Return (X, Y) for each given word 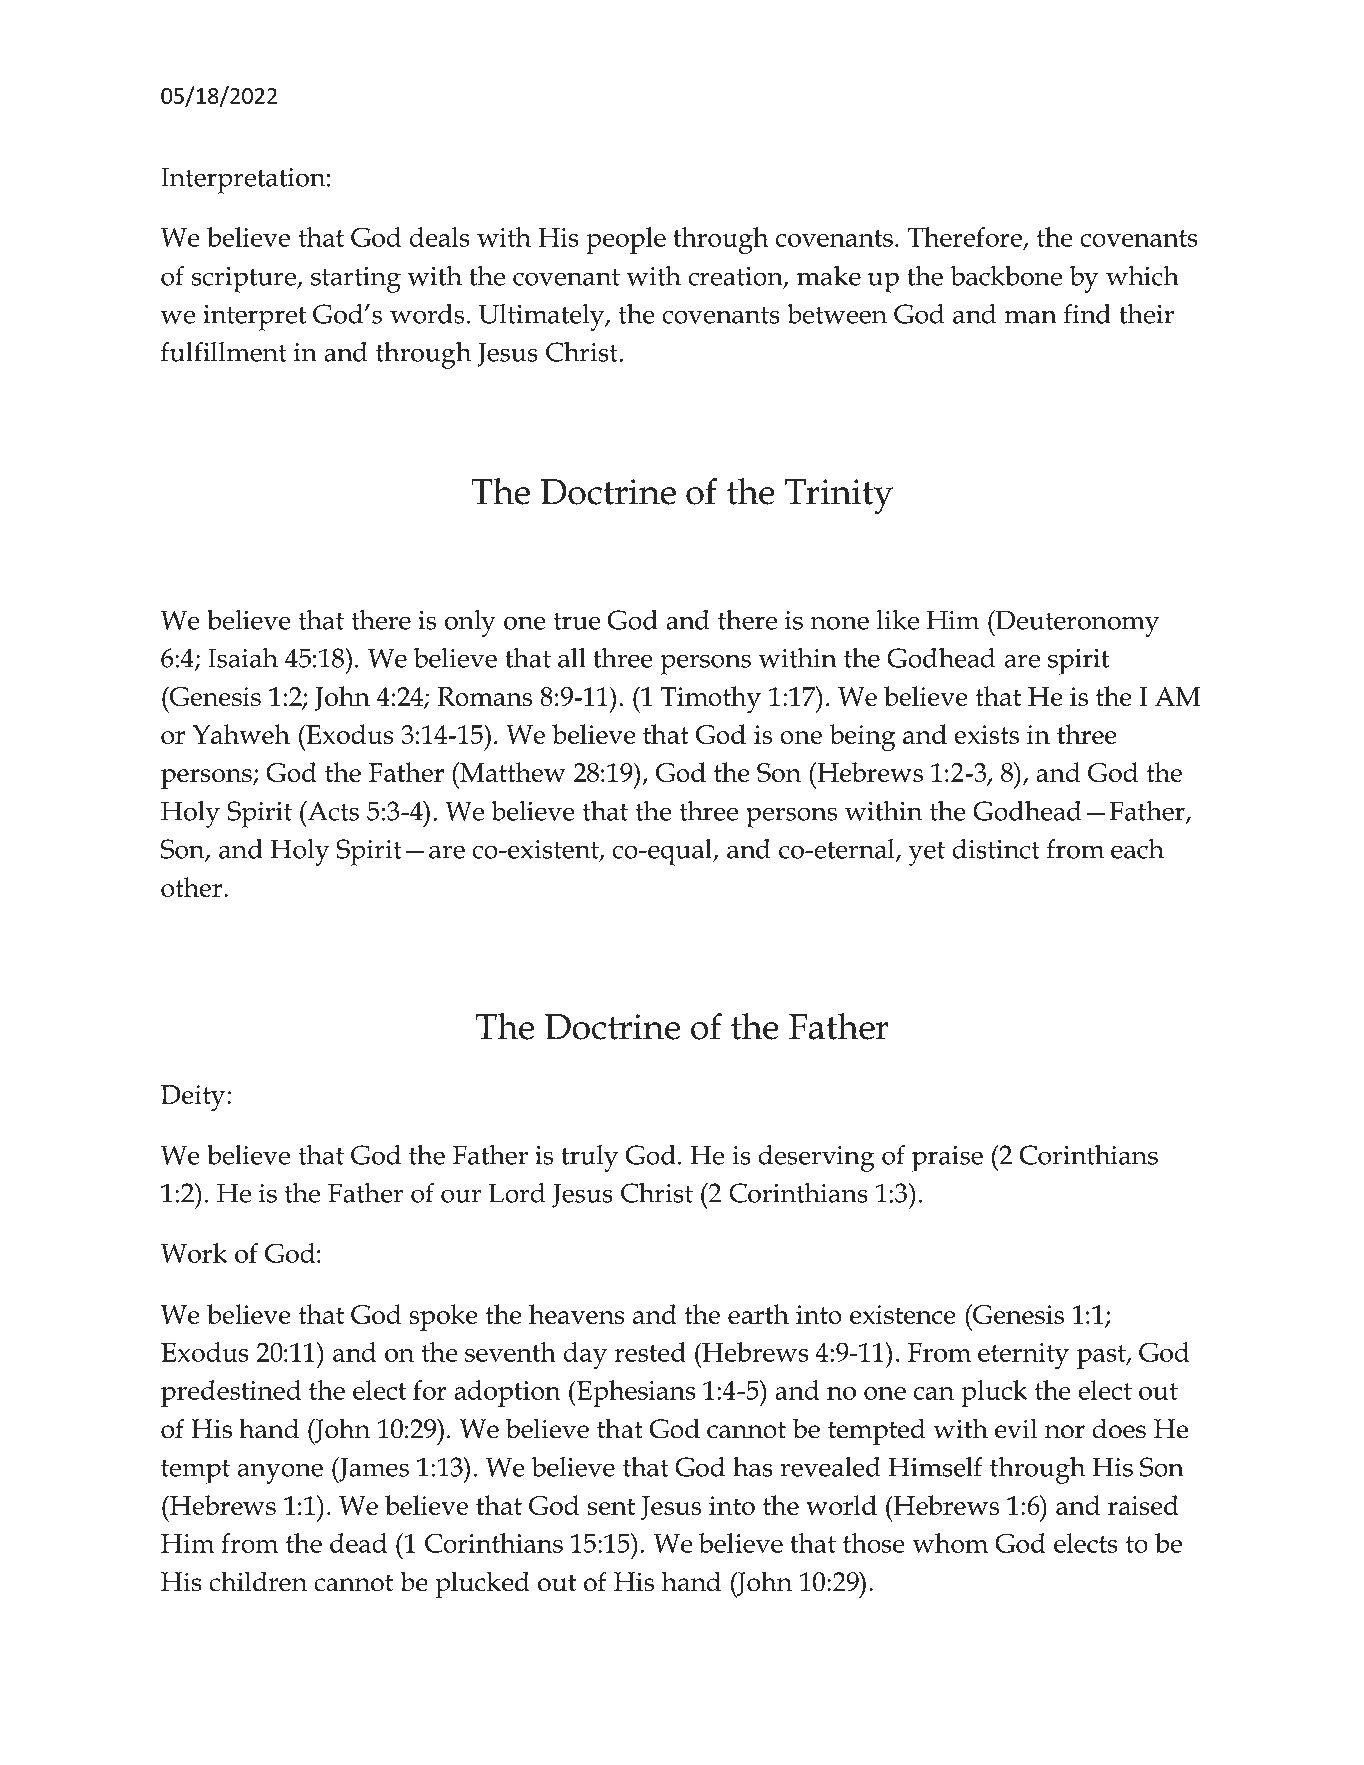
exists (986, 734)
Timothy (710, 700)
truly (589, 1158)
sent (611, 1506)
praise (947, 1159)
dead (358, 1543)
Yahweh (241, 734)
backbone (1006, 276)
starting (356, 280)
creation (736, 277)
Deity (194, 1098)
